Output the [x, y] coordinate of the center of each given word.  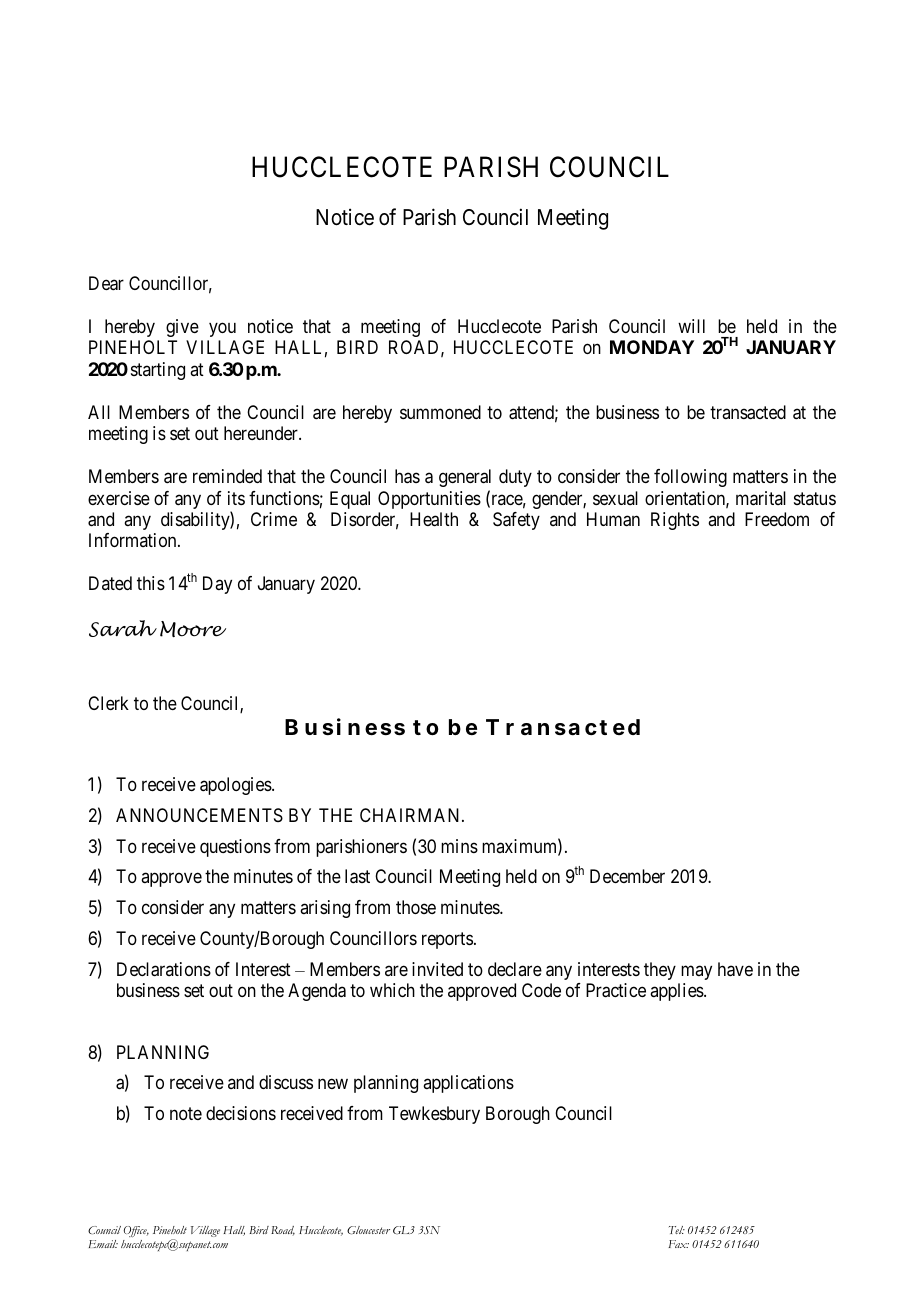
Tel [677, 1230]
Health [434, 519]
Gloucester [368, 1230]
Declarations [164, 969]
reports [447, 940]
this [151, 583]
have [735, 969]
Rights [675, 521]
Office [136, 1233]
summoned [440, 412]
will [691, 326]
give [182, 328]
